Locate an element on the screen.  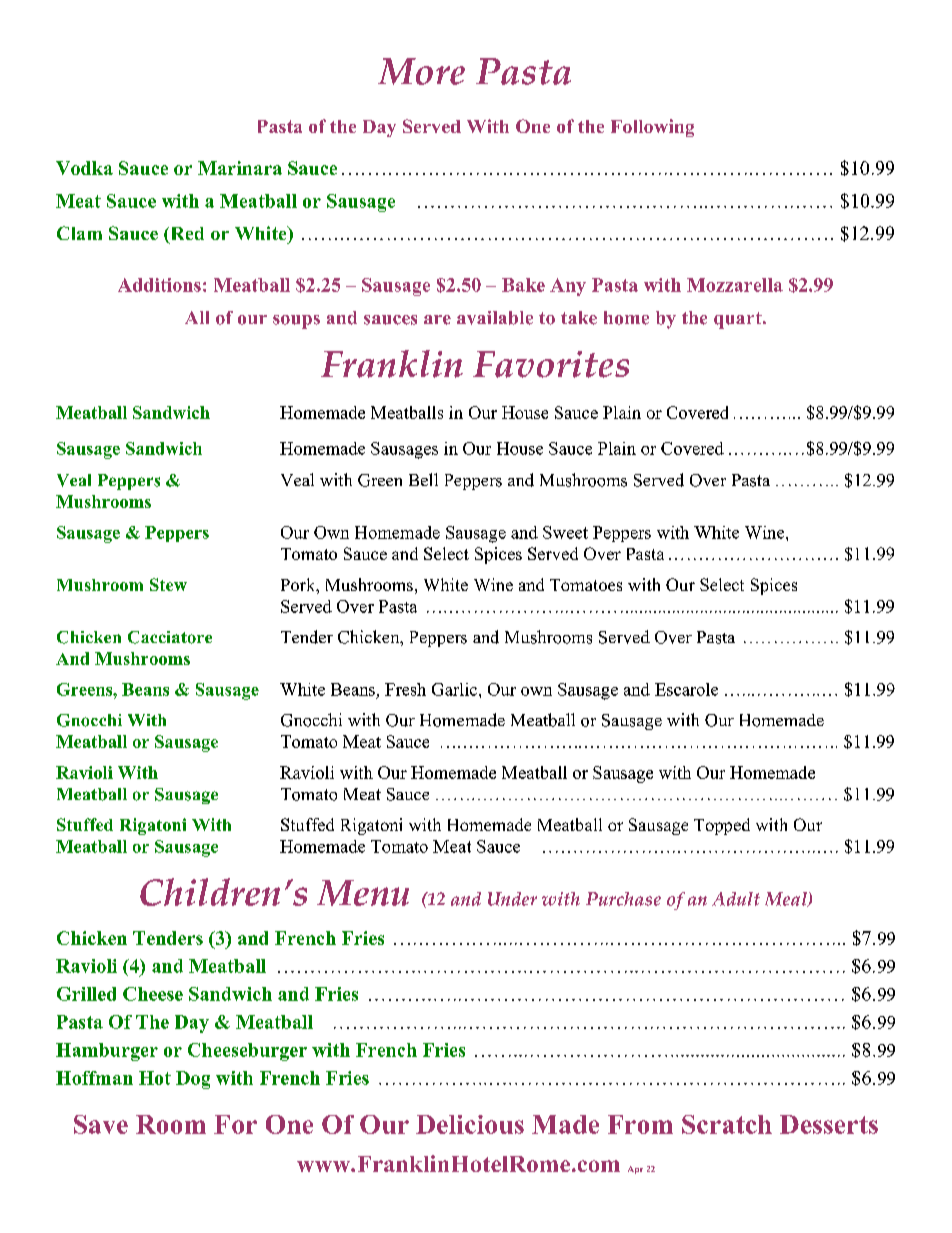
Stew is located at coordinates (168, 584).
